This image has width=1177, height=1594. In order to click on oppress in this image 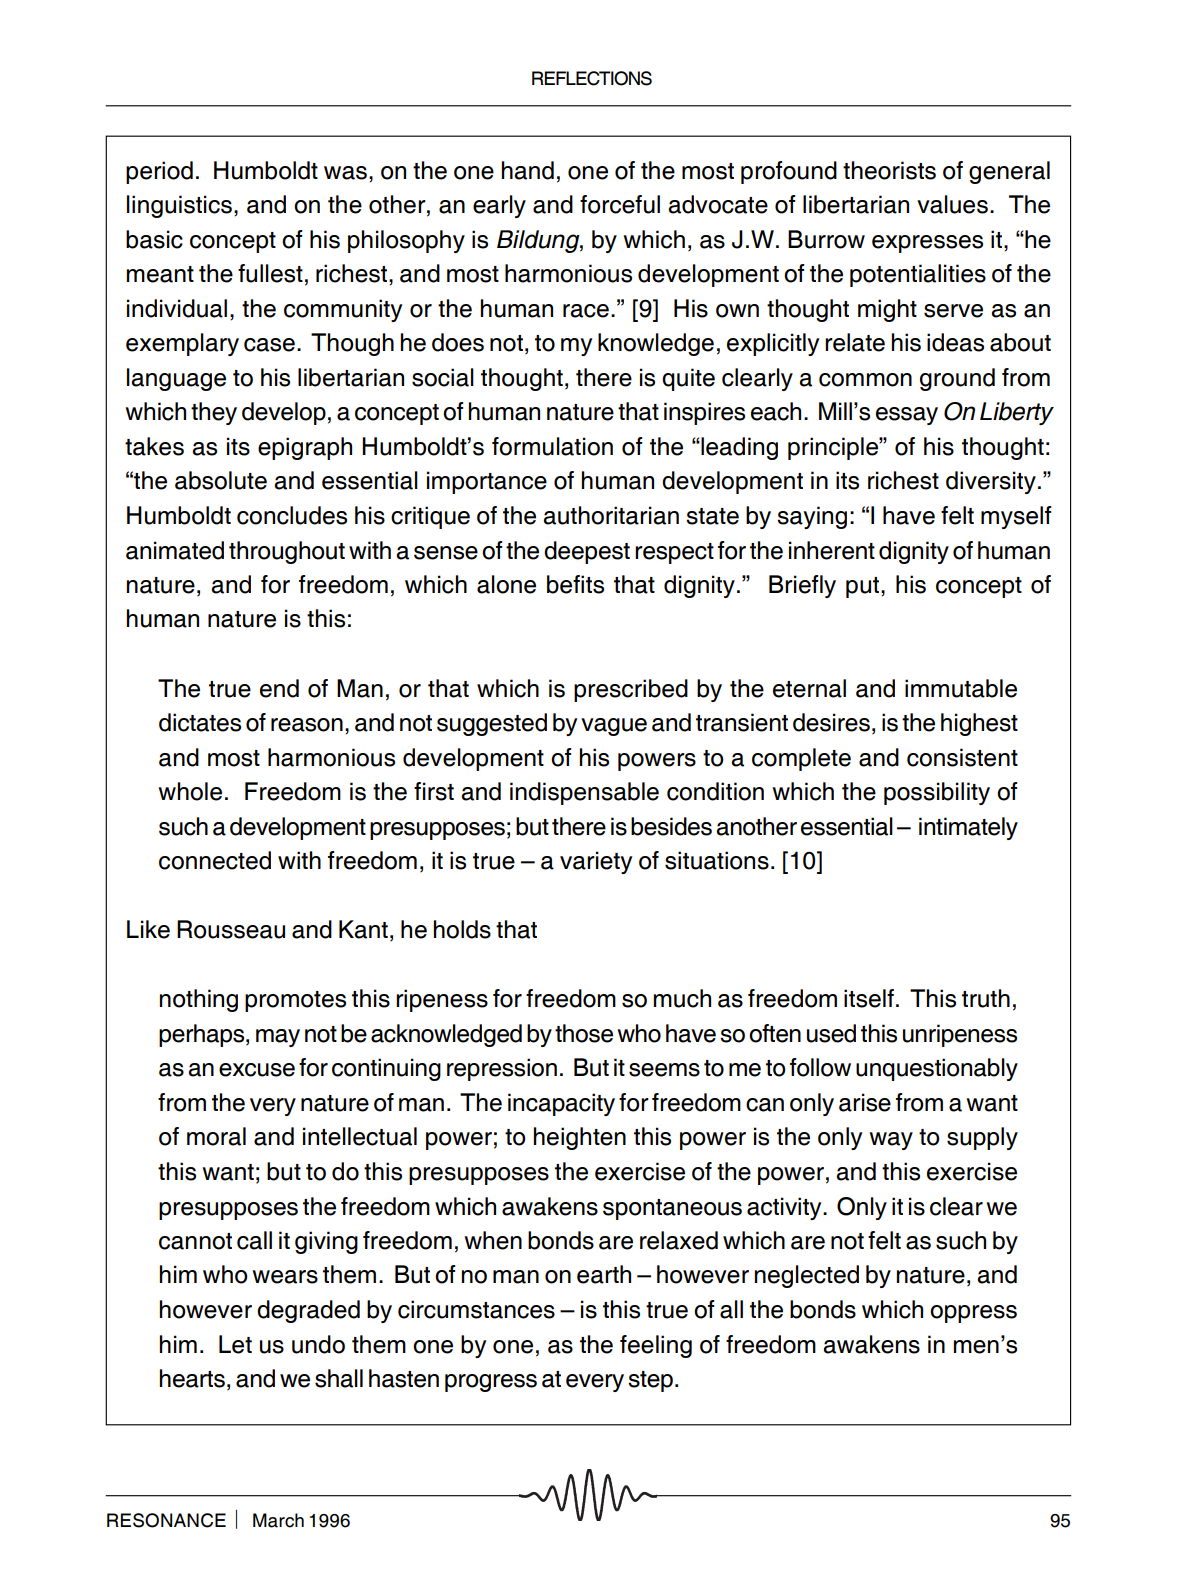, I will do `click(973, 1314)`.
